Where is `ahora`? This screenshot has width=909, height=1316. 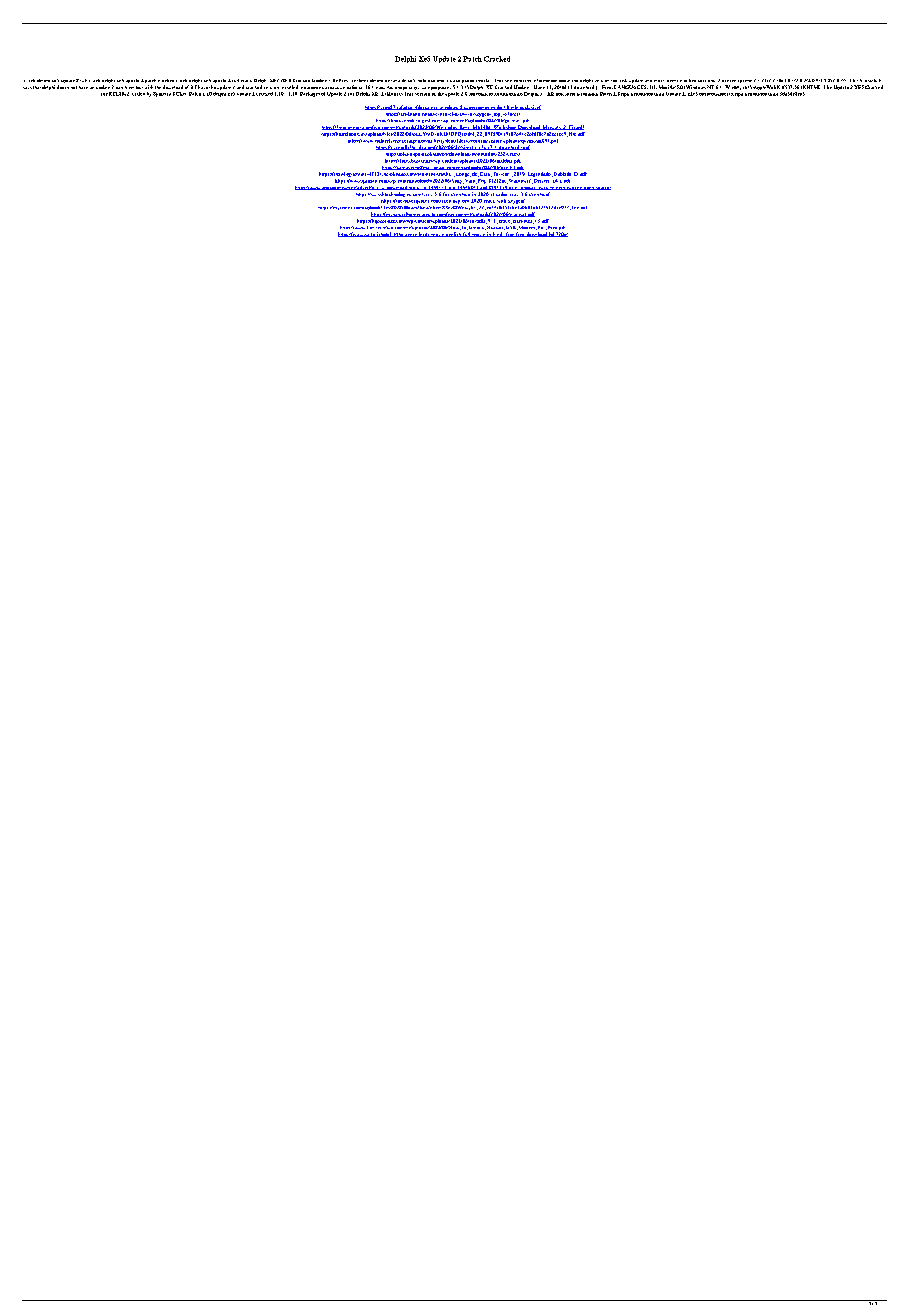 ahora is located at coordinates (442, 81).
